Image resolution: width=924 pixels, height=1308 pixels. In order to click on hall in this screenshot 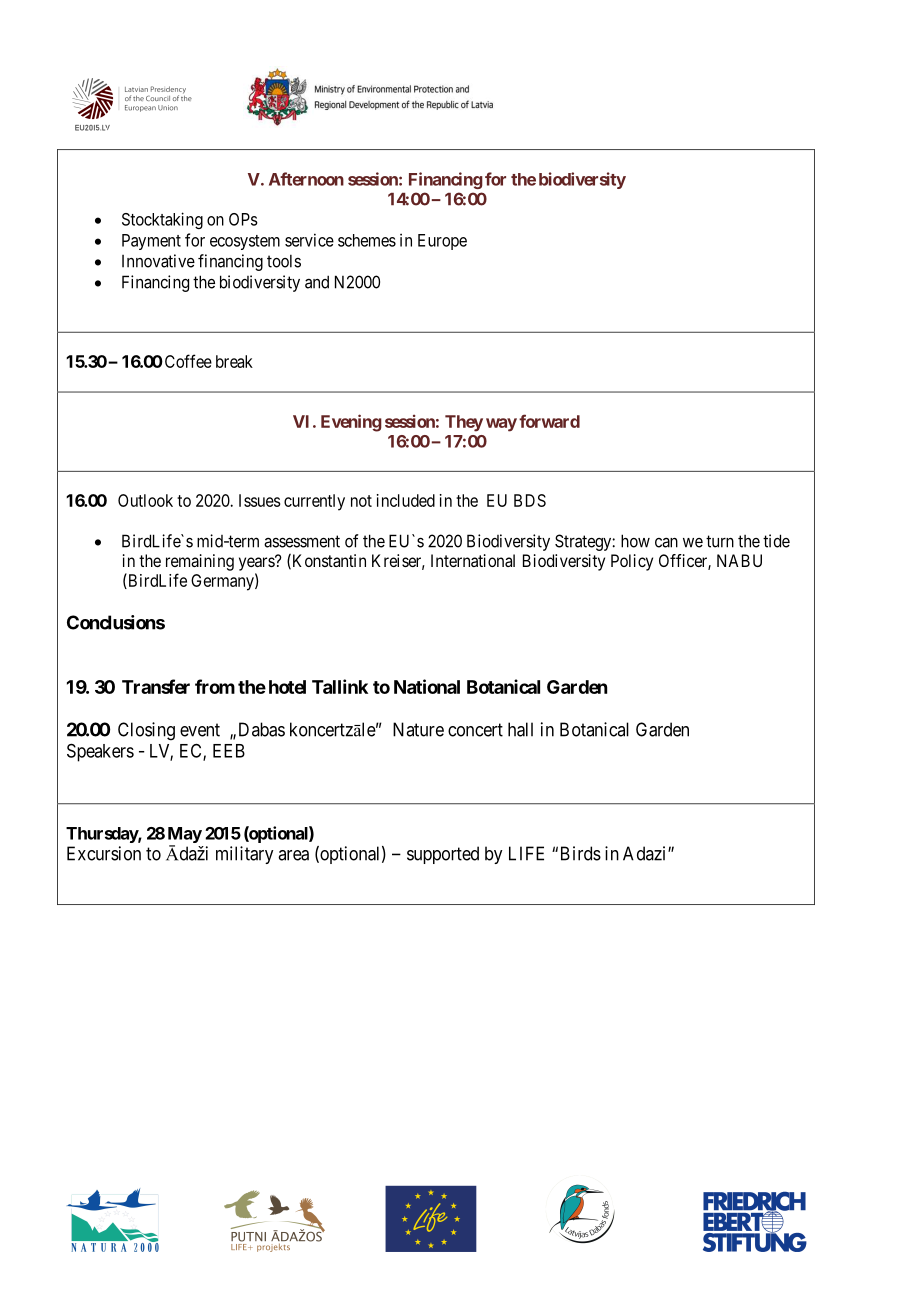, I will do `click(520, 729)`.
